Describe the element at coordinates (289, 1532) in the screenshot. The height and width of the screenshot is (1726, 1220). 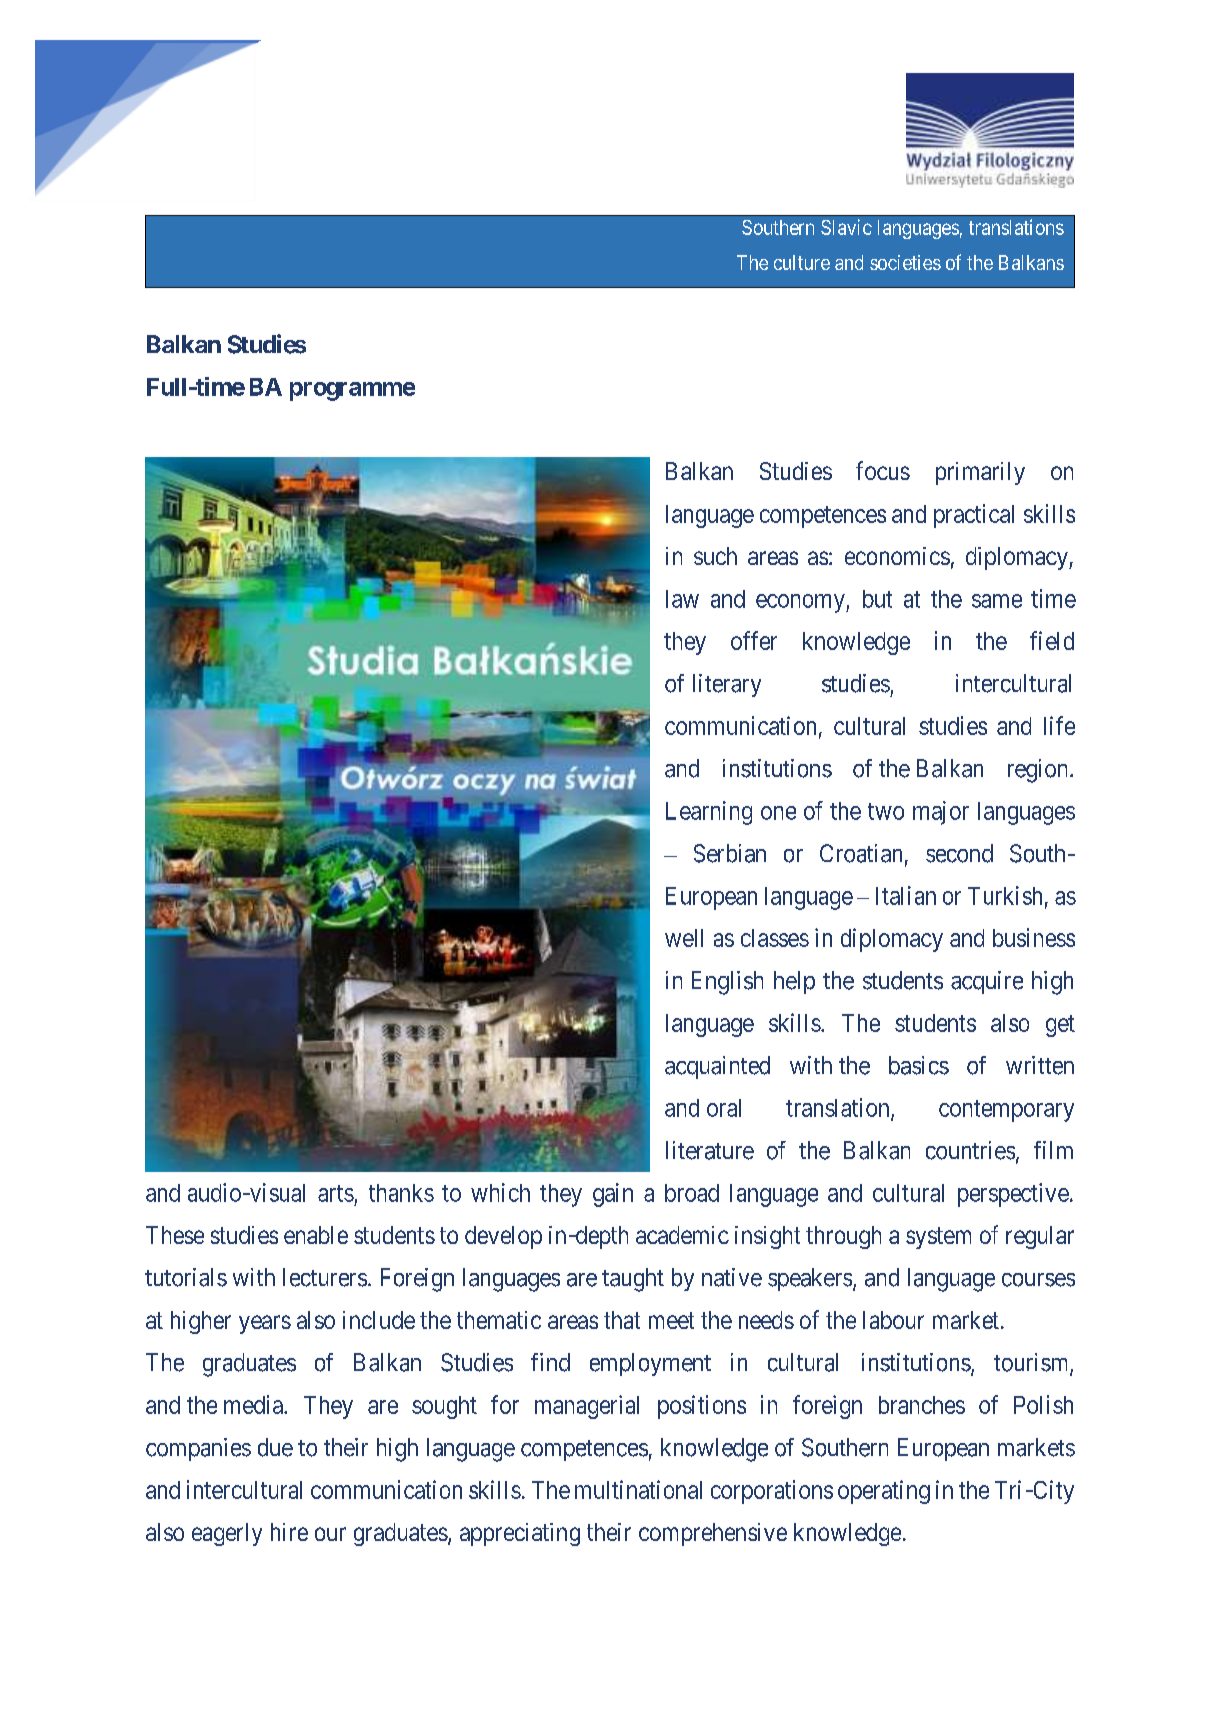
I see `hire` at that location.
